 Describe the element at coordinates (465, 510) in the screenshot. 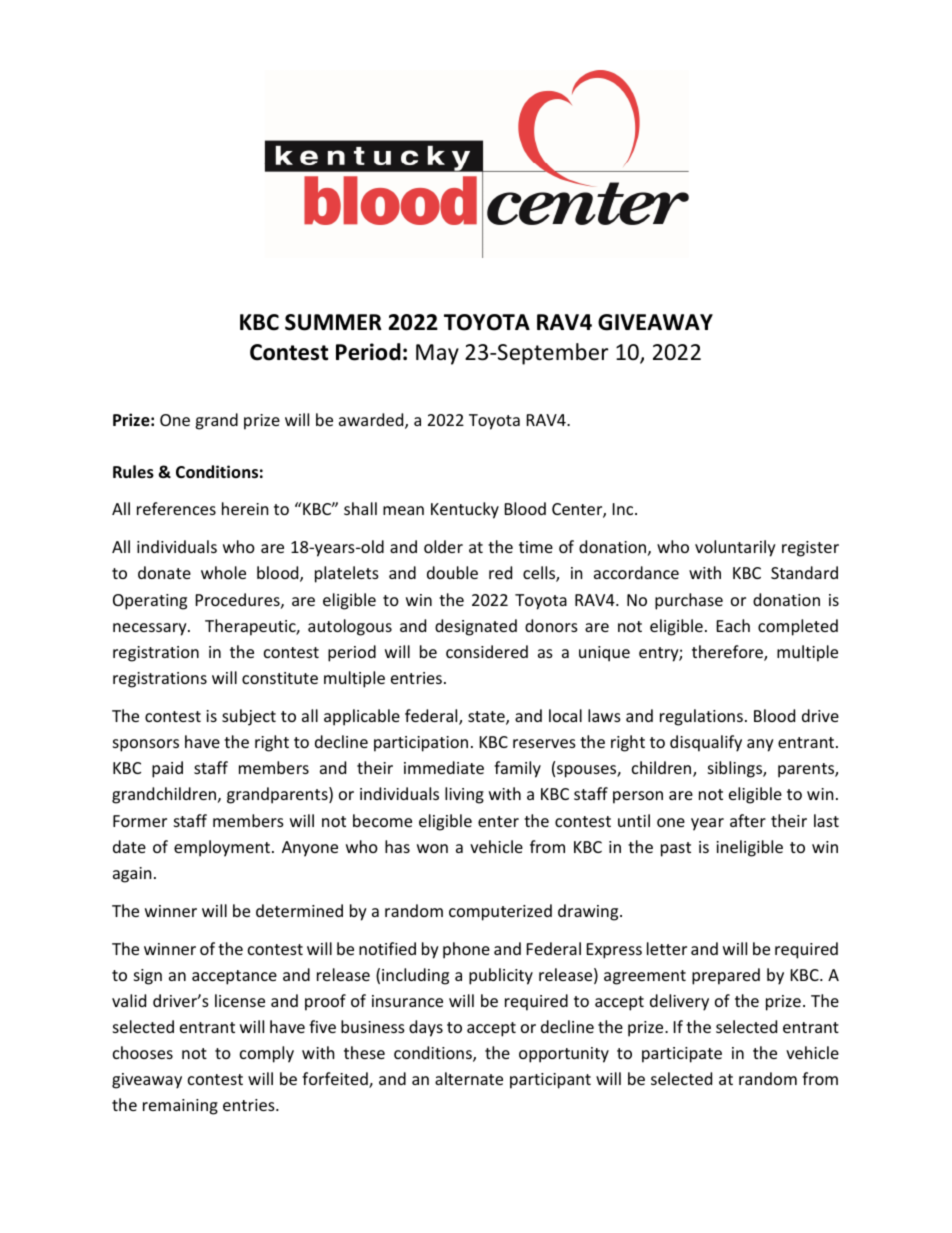

I see `Kentucky` at that location.
